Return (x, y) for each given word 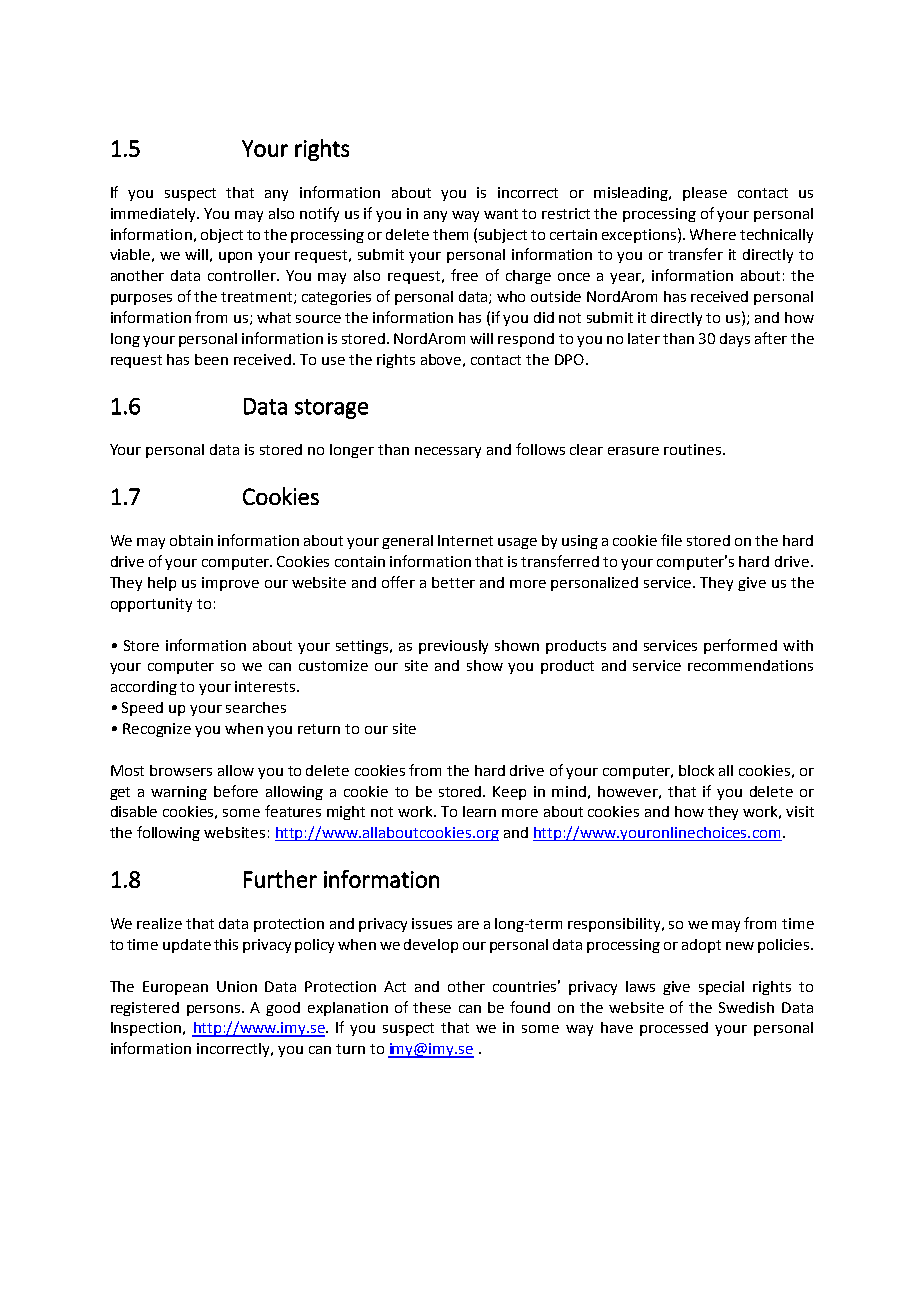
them (450, 234)
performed (740, 646)
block (696, 770)
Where (713, 234)
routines (694, 449)
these (432, 1007)
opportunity (151, 605)
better (453, 582)
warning (179, 793)
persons (215, 1010)
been (211, 359)
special (721, 988)
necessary (448, 452)
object (222, 236)
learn (479, 811)
